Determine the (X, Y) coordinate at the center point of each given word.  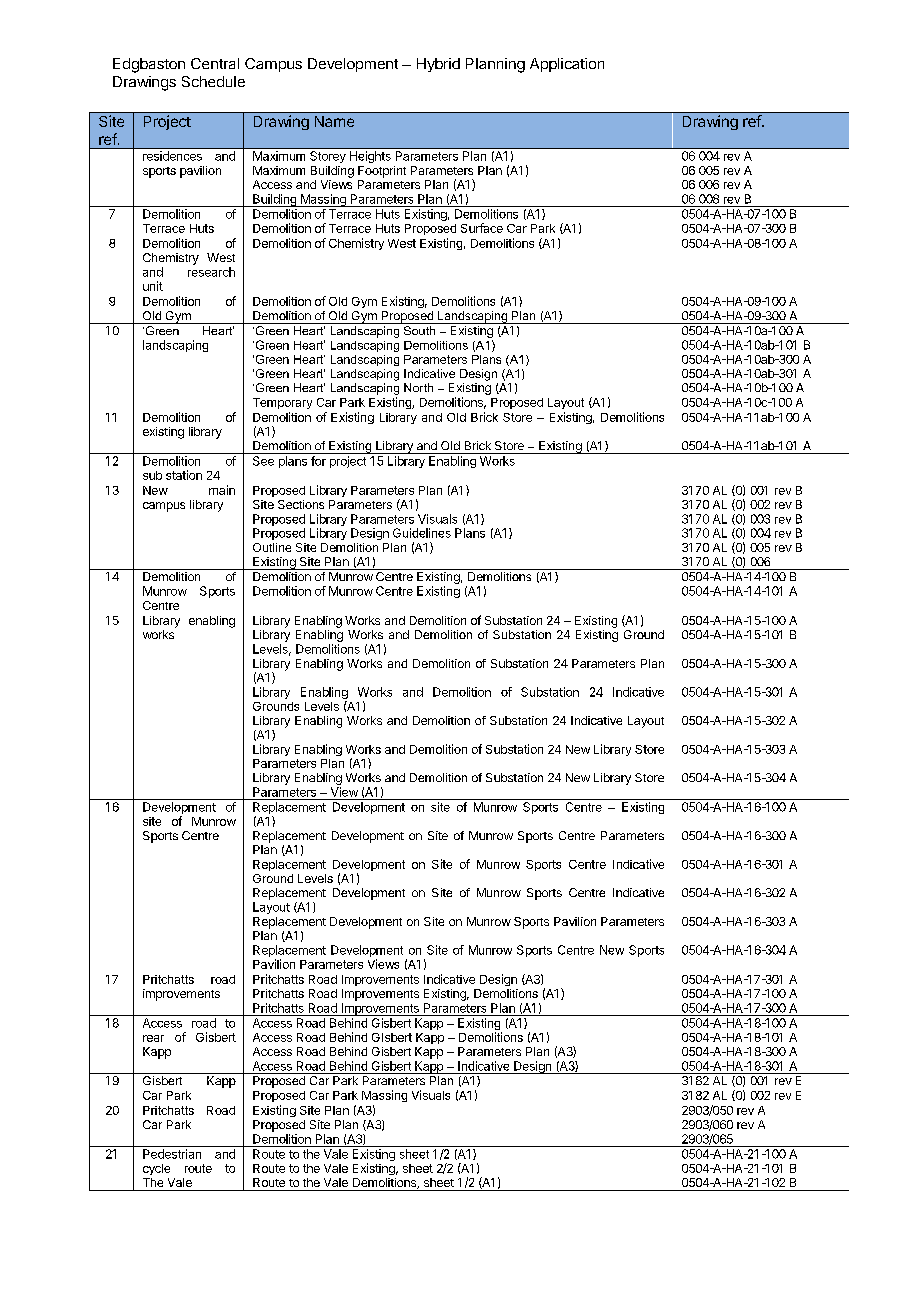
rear (153, 1038)
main (222, 490)
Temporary (282, 403)
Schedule (213, 81)
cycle (156, 1169)
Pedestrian (172, 1154)
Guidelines (422, 533)
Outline (272, 547)
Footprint (382, 172)
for (318, 461)
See (263, 461)
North (418, 387)
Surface (482, 228)
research (211, 272)
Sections (301, 504)
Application (567, 65)
